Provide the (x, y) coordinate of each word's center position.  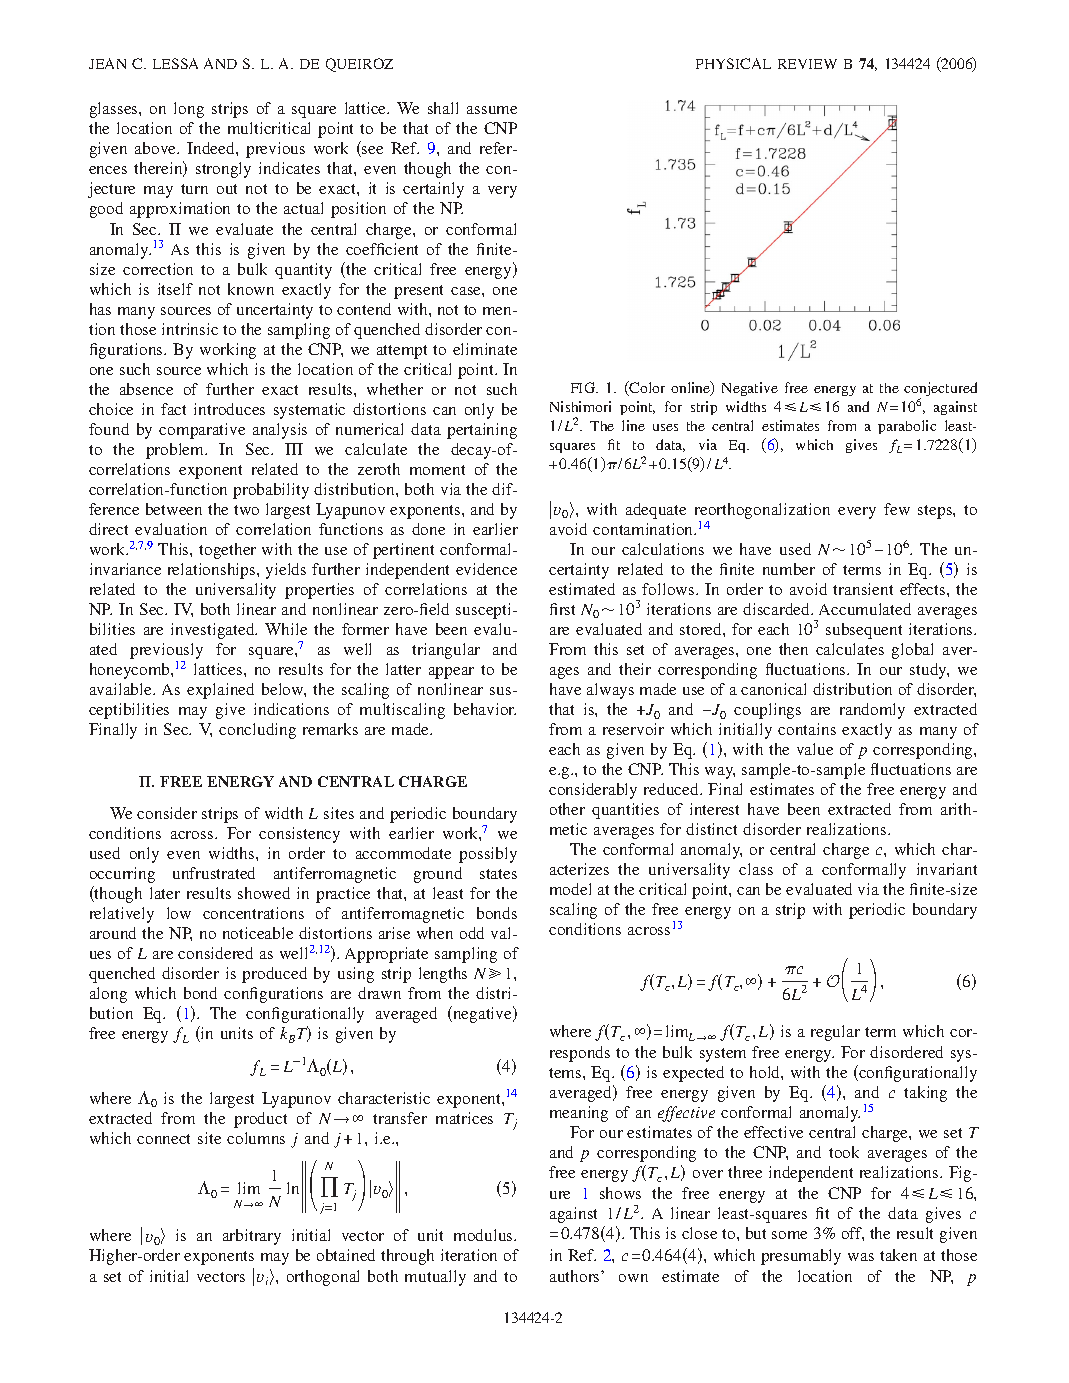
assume (492, 110)
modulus (484, 1235)
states (498, 874)
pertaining (482, 431)
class (756, 869)
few (897, 509)
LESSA (175, 63)
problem (176, 451)
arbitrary (252, 1237)
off (853, 1234)
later (165, 893)
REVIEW (807, 64)
